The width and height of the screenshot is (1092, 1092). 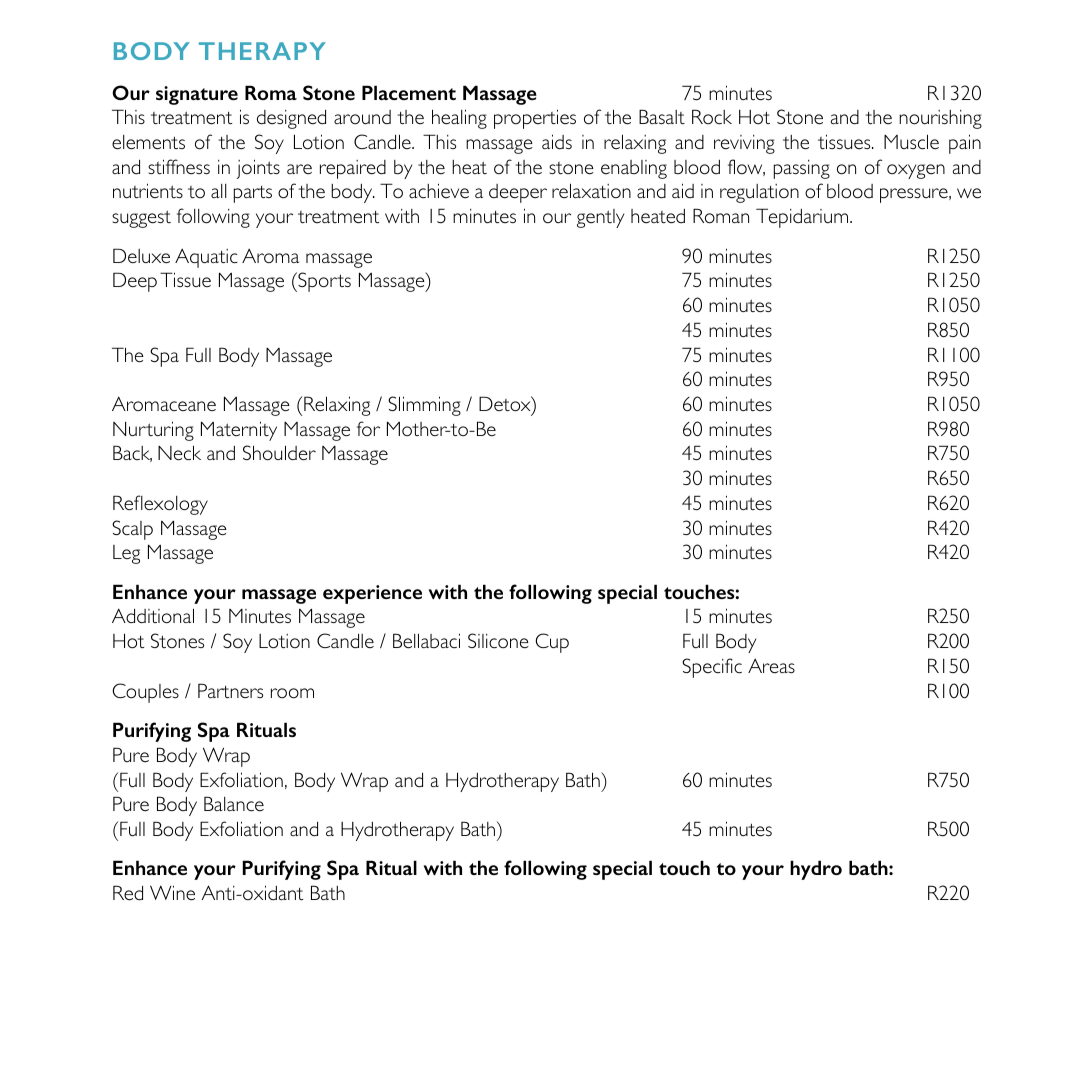 I want to click on properties, so click(x=535, y=119).
